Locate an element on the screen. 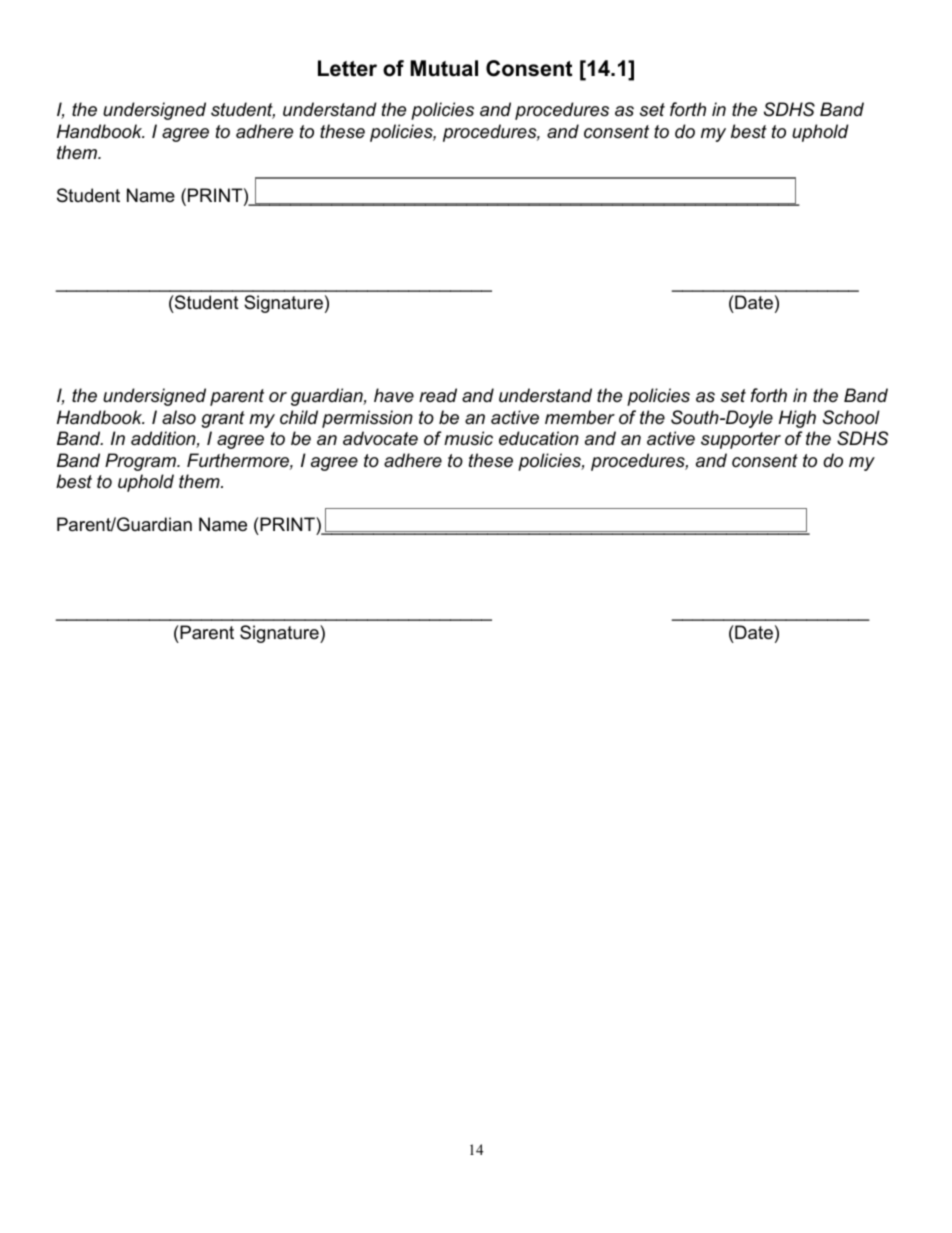  High is located at coordinates (797, 419).
